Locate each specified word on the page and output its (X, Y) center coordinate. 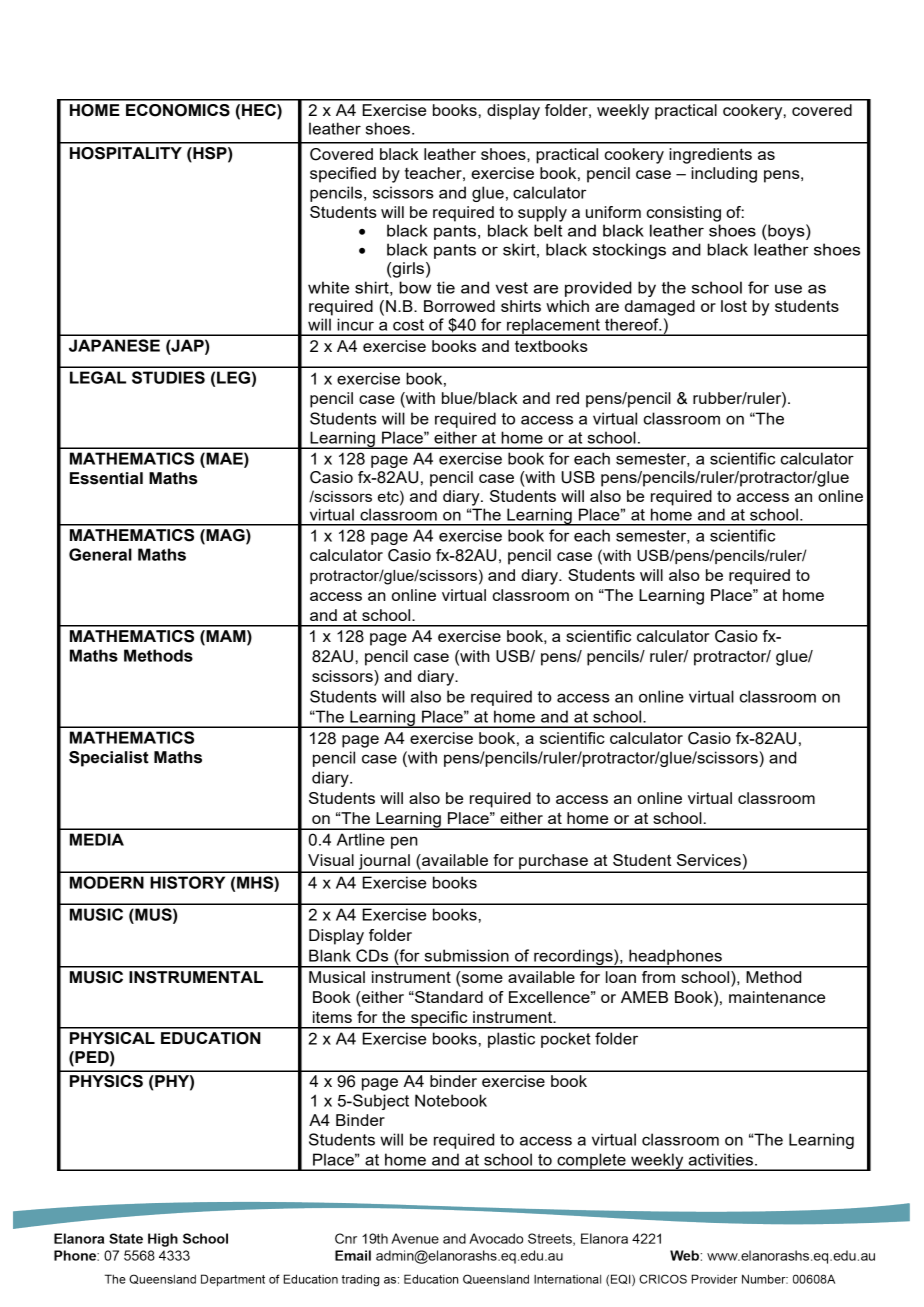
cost (408, 325)
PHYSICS (106, 1081)
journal (384, 863)
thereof (633, 324)
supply (542, 214)
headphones (675, 958)
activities (720, 1159)
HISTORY (187, 882)
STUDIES (168, 377)
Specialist (109, 759)
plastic (511, 1040)
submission (467, 955)
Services (709, 860)
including (724, 175)
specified (343, 175)
